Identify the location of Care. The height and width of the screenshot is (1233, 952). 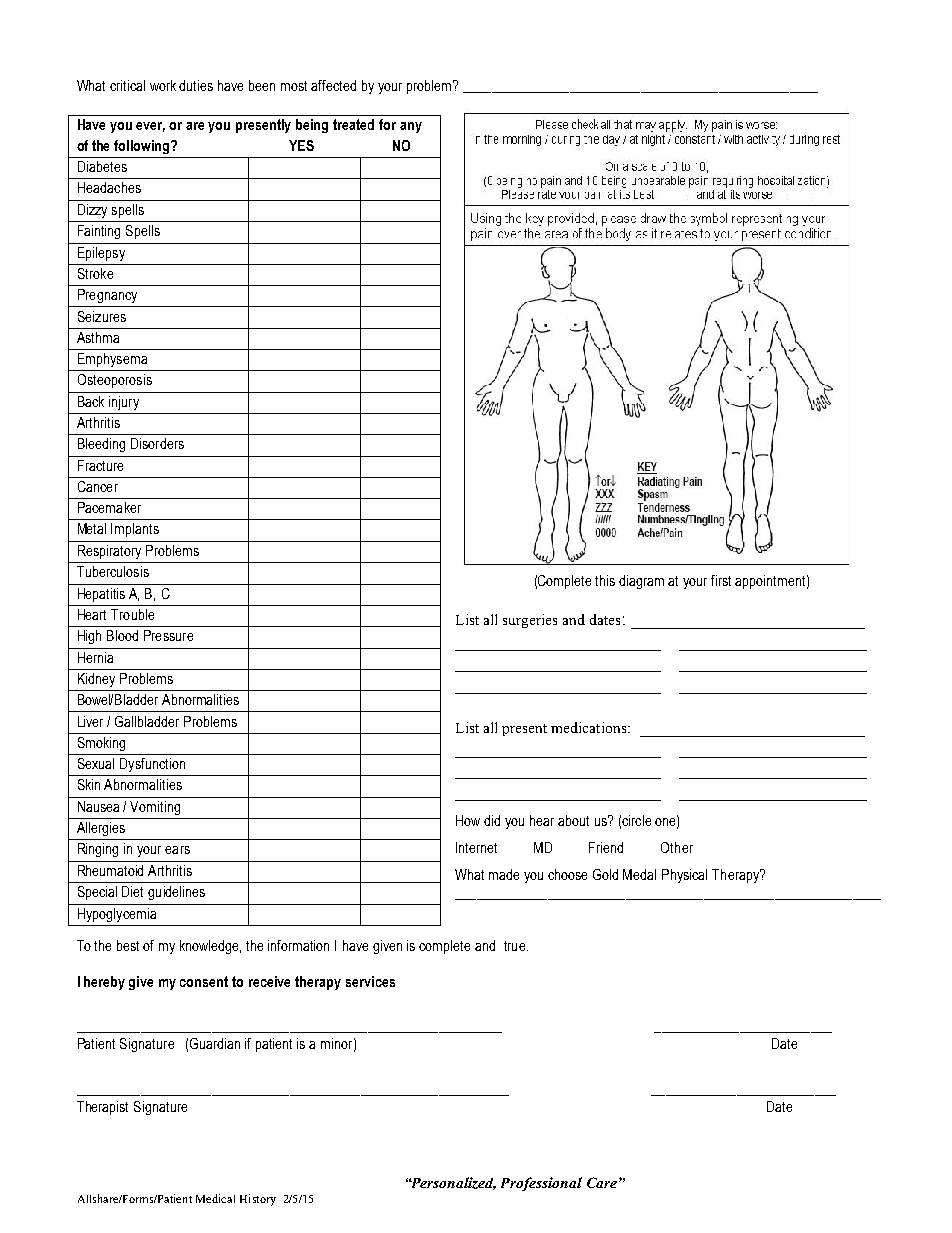
(602, 1182).
